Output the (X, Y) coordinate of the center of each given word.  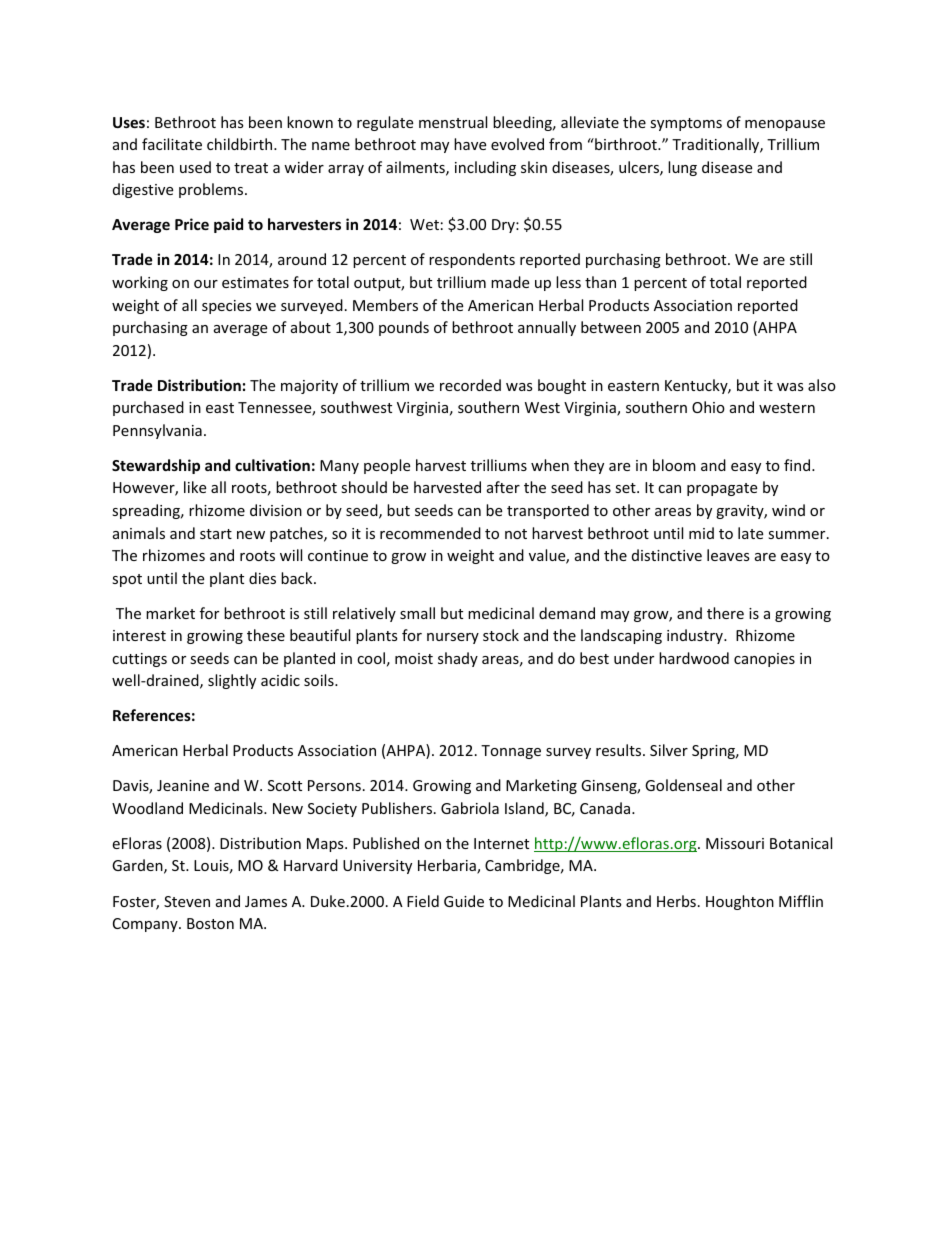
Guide (464, 901)
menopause (785, 125)
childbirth (241, 144)
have (470, 144)
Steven (187, 901)
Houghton (740, 902)
